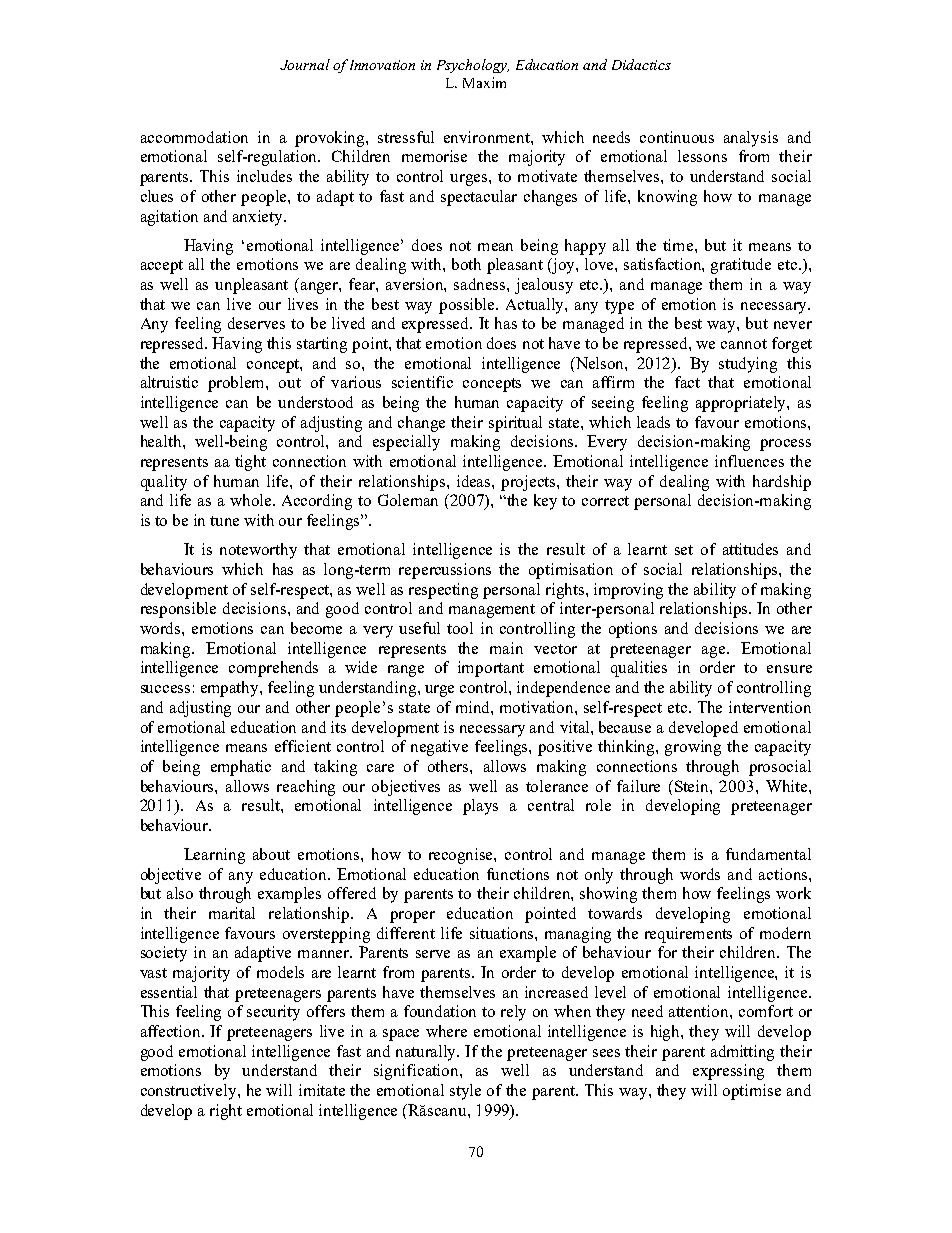 This screenshot has height=1233, width=952. What do you see at coordinates (484, 82) in the screenshot?
I see `Maxim` at bounding box center [484, 82].
